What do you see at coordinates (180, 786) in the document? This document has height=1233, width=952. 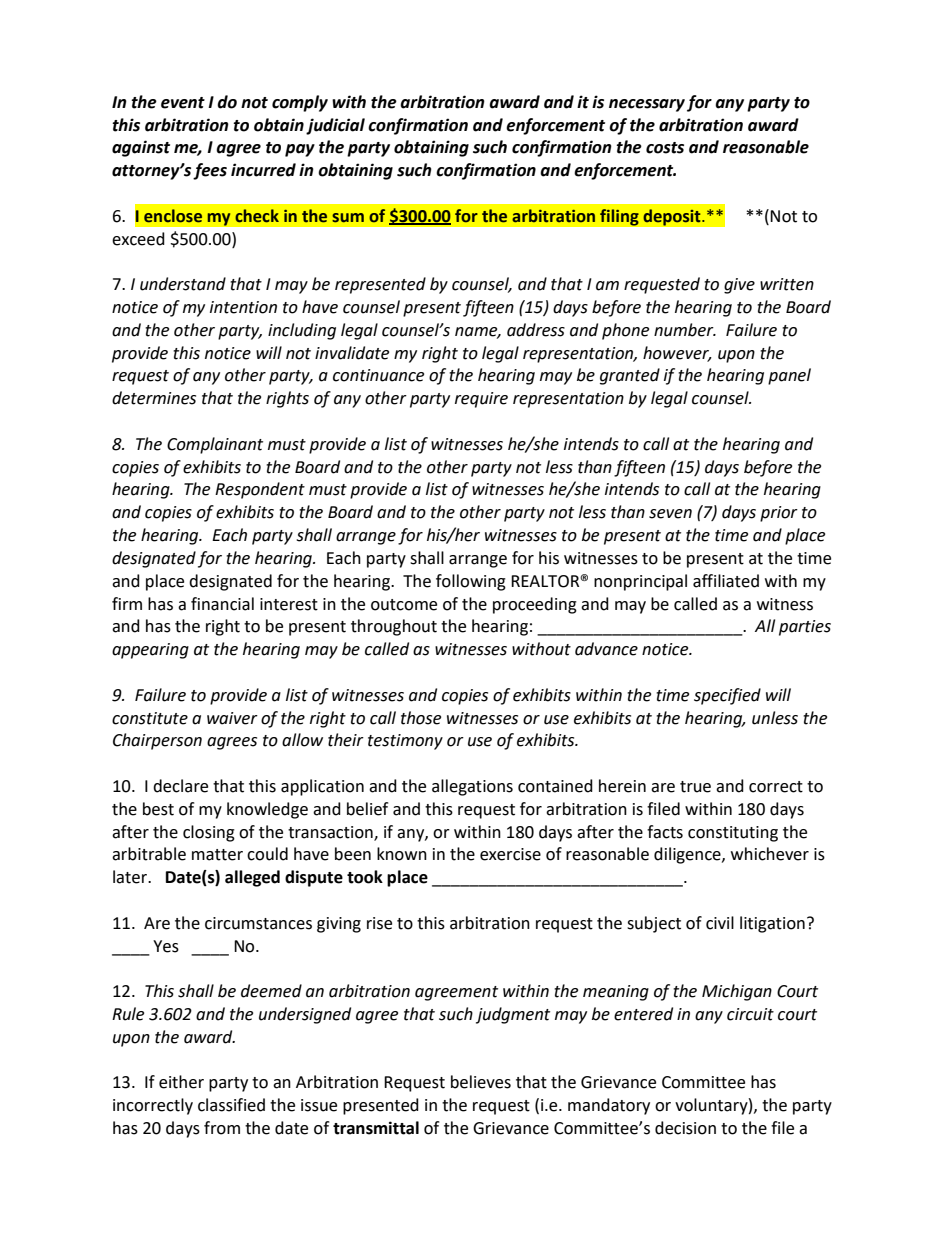 I see `declare` at bounding box center [180, 786].
